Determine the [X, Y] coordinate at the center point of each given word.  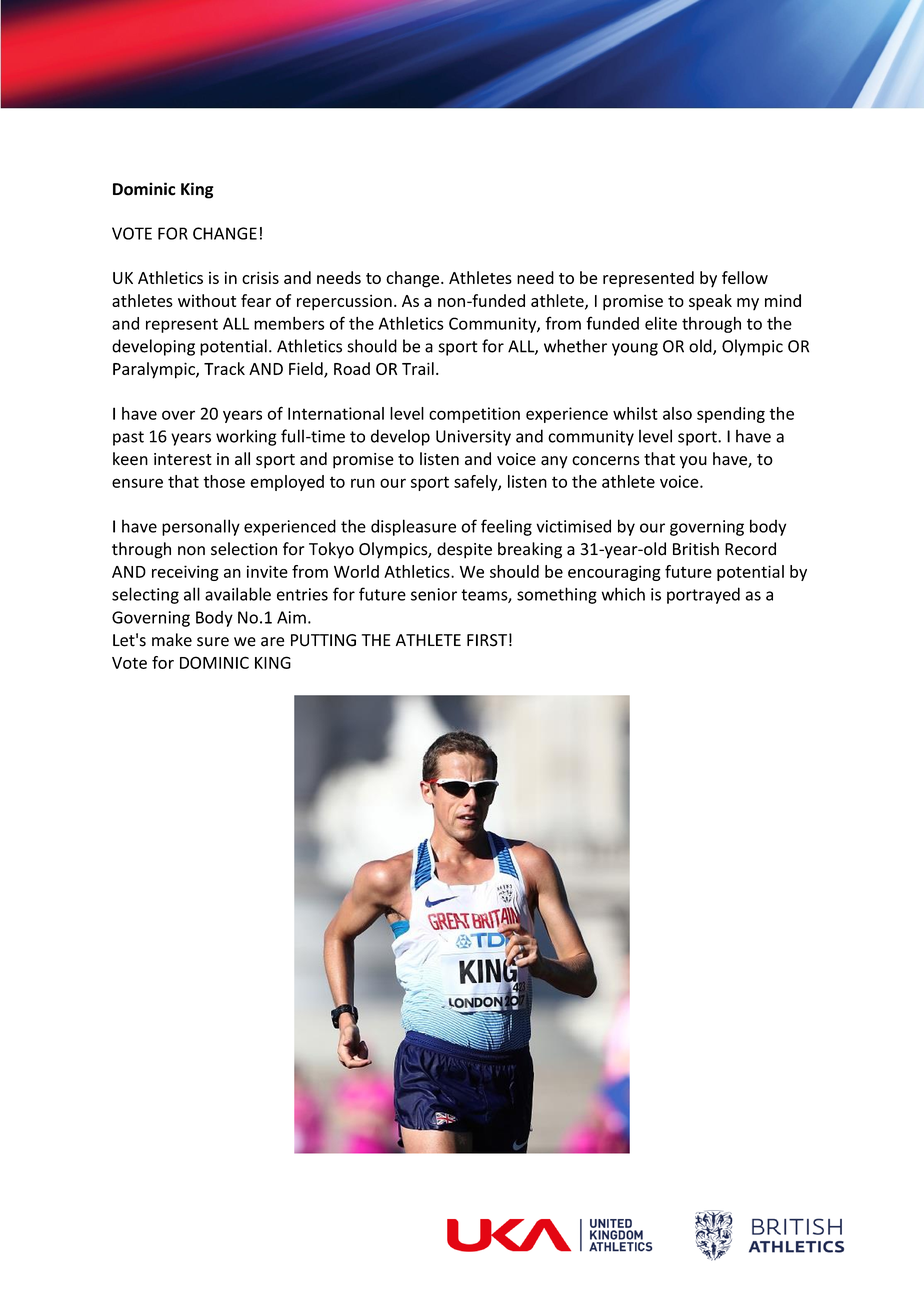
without [207, 300]
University [473, 438]
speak [710, 302]
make [172, 640]
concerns [606, 461]
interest [183, 459]
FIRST [487, 640]
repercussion [344, 302]
